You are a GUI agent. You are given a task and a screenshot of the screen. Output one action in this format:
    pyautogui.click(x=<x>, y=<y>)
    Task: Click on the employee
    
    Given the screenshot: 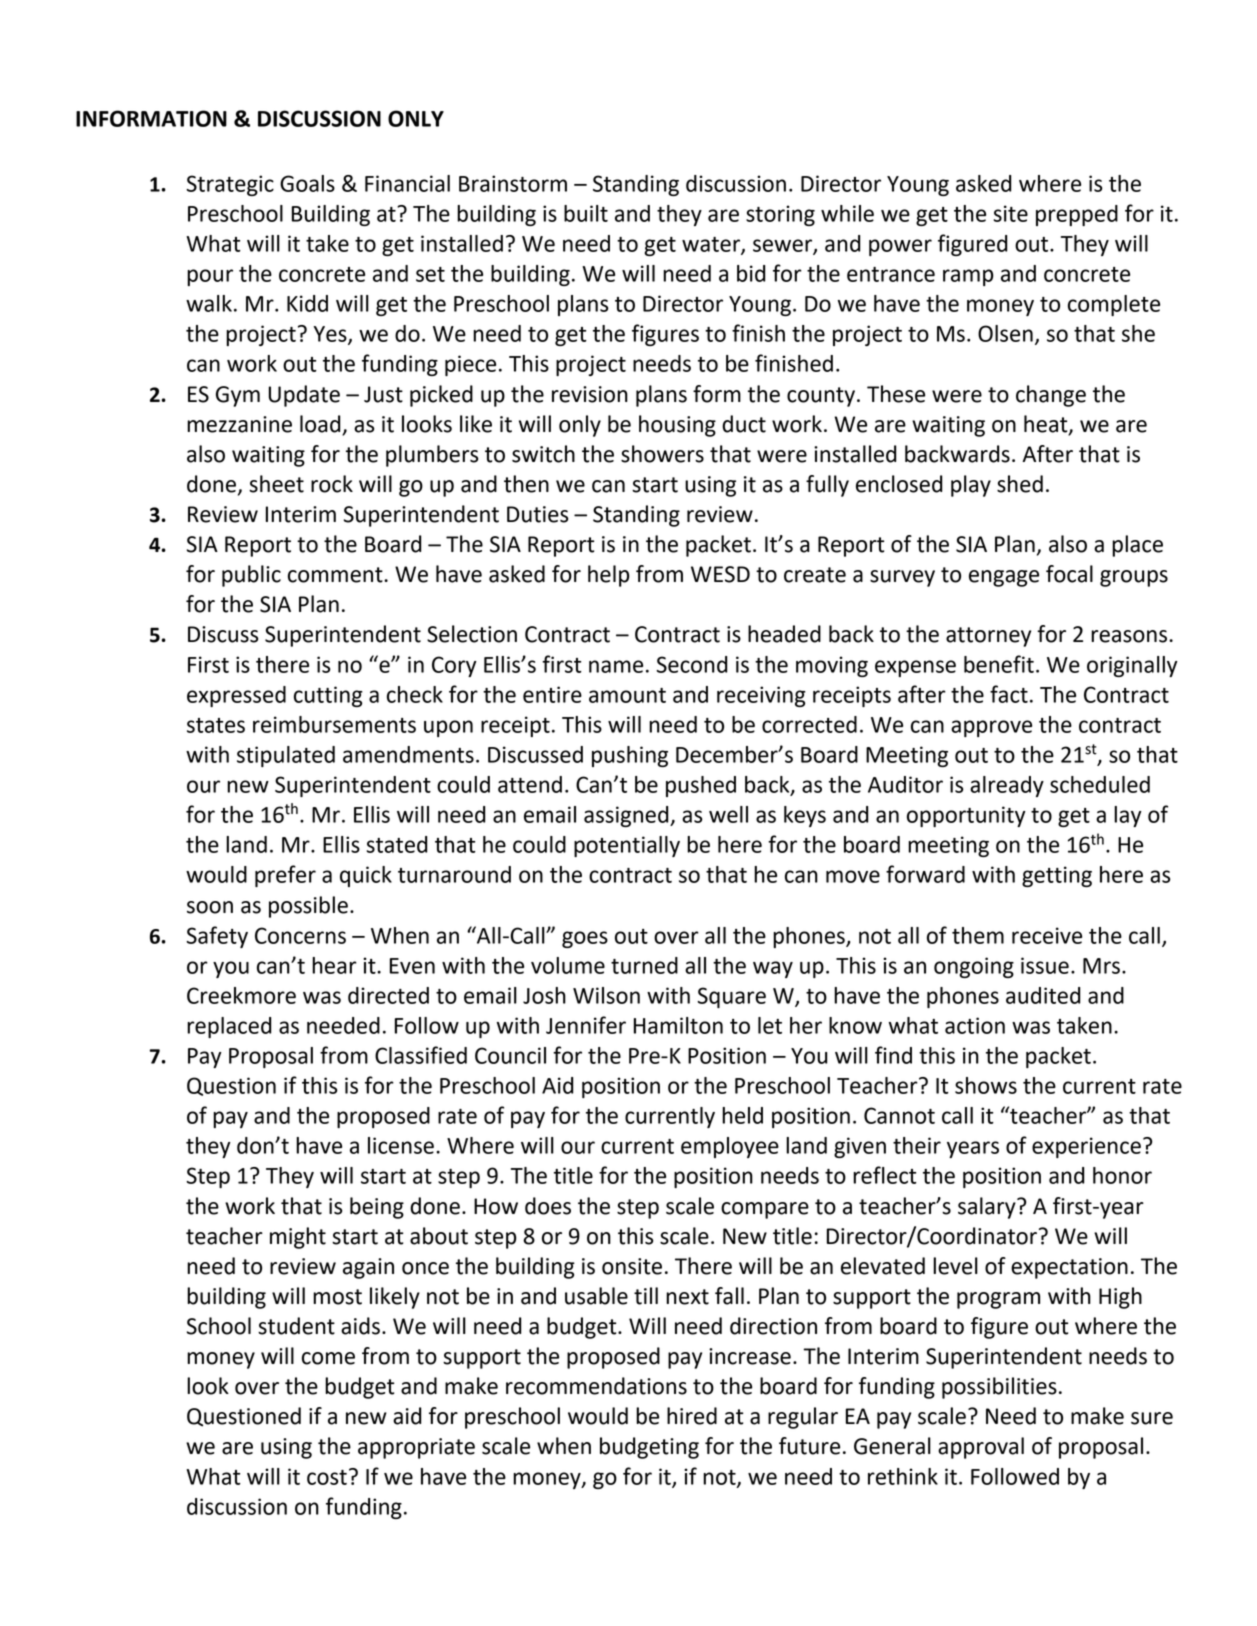 What is the action you would take?
    pyautogui.click(x=730, y=1147)
